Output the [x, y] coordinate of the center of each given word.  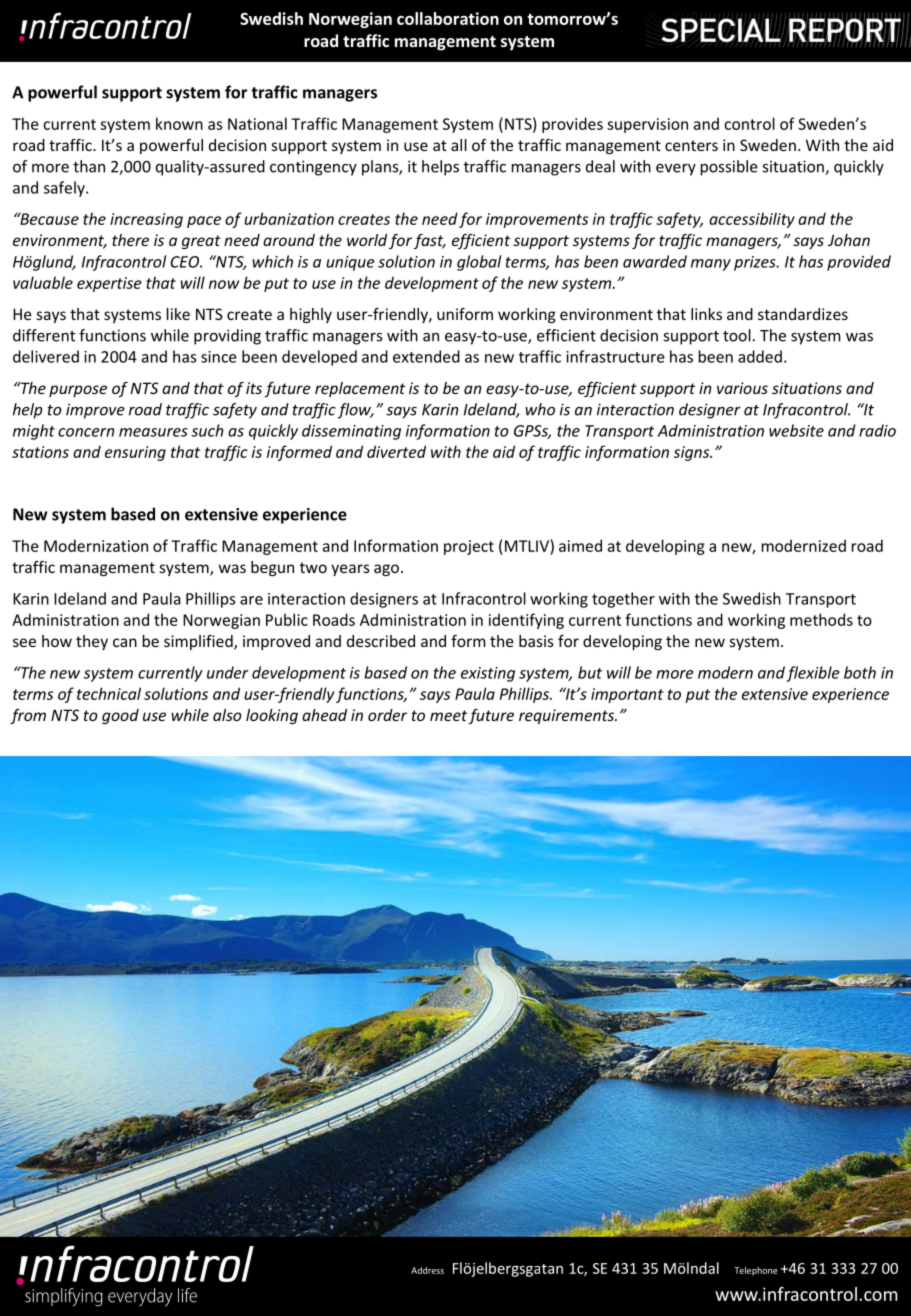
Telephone [756, 1271]
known [179, 123]
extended [426, 356]
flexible [813, 674]
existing [488, 674]
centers [691, 145]
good [120, 716]
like [178, 314]
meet [448, 715]
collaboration [448, 18]
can [125, 642]
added [760, 356]
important [627, 695]
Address [427, 1270]
